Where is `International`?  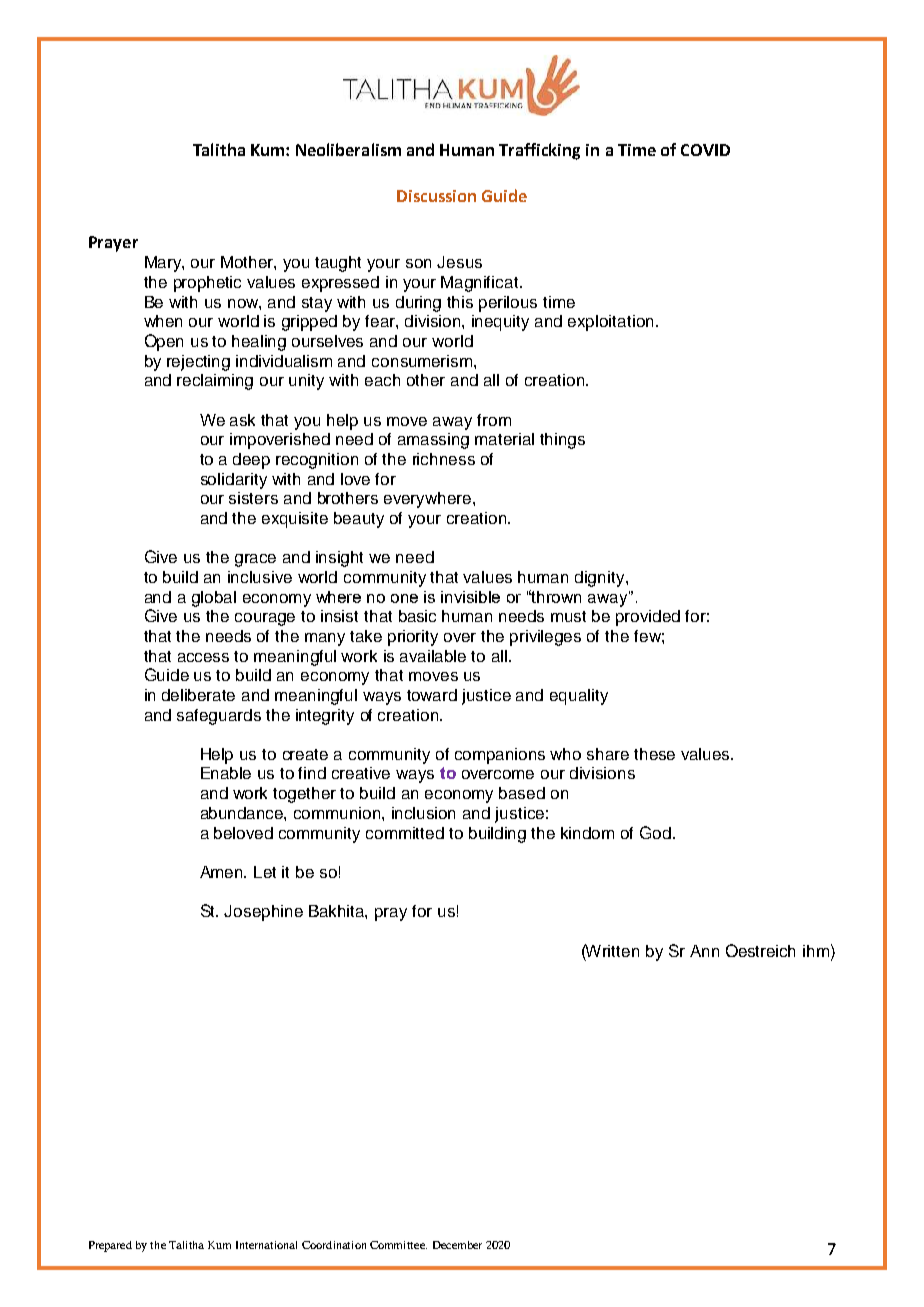 International is located at coordinates (266, 1245).
